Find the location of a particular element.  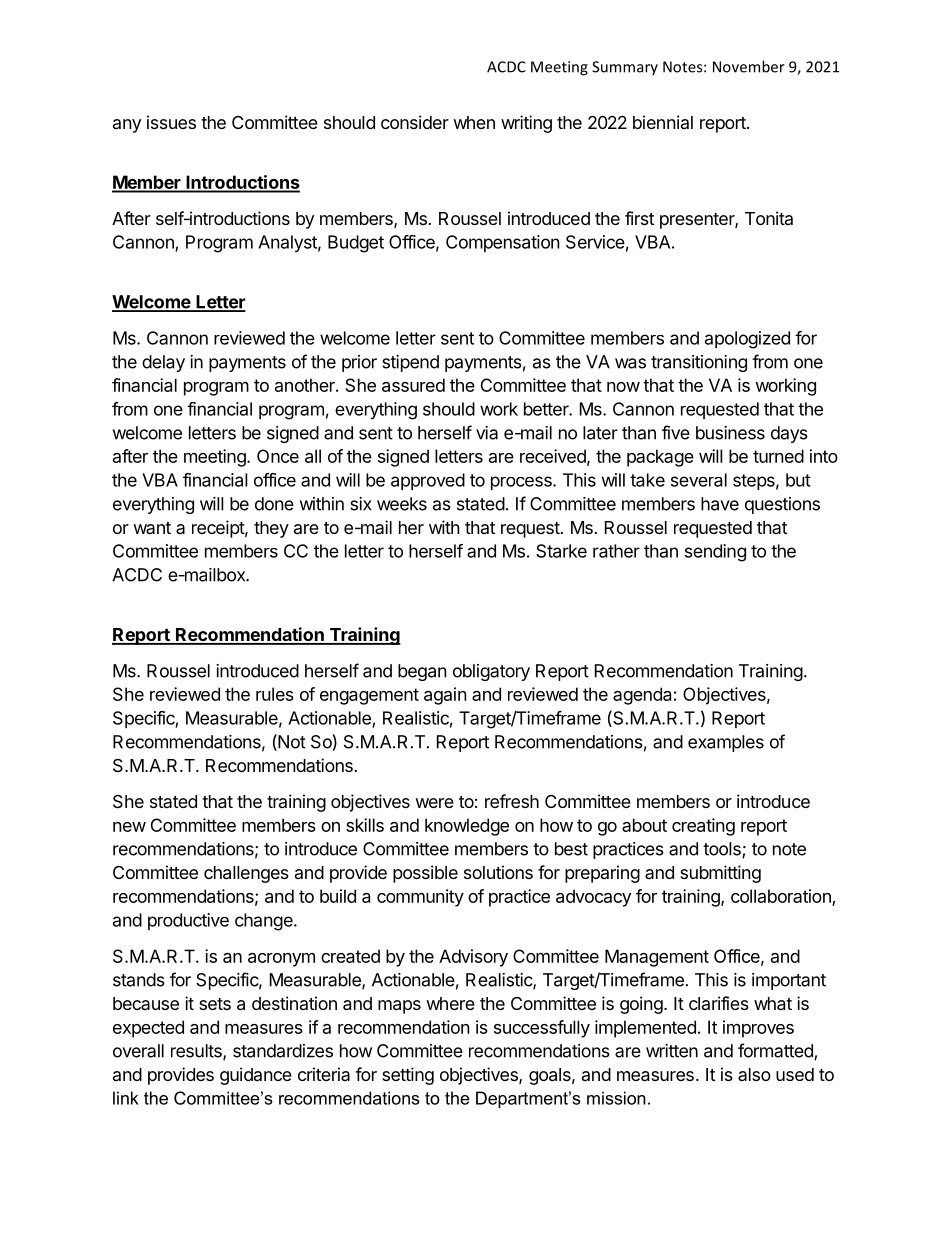

obligatory is located at coordinates (491, 672).
